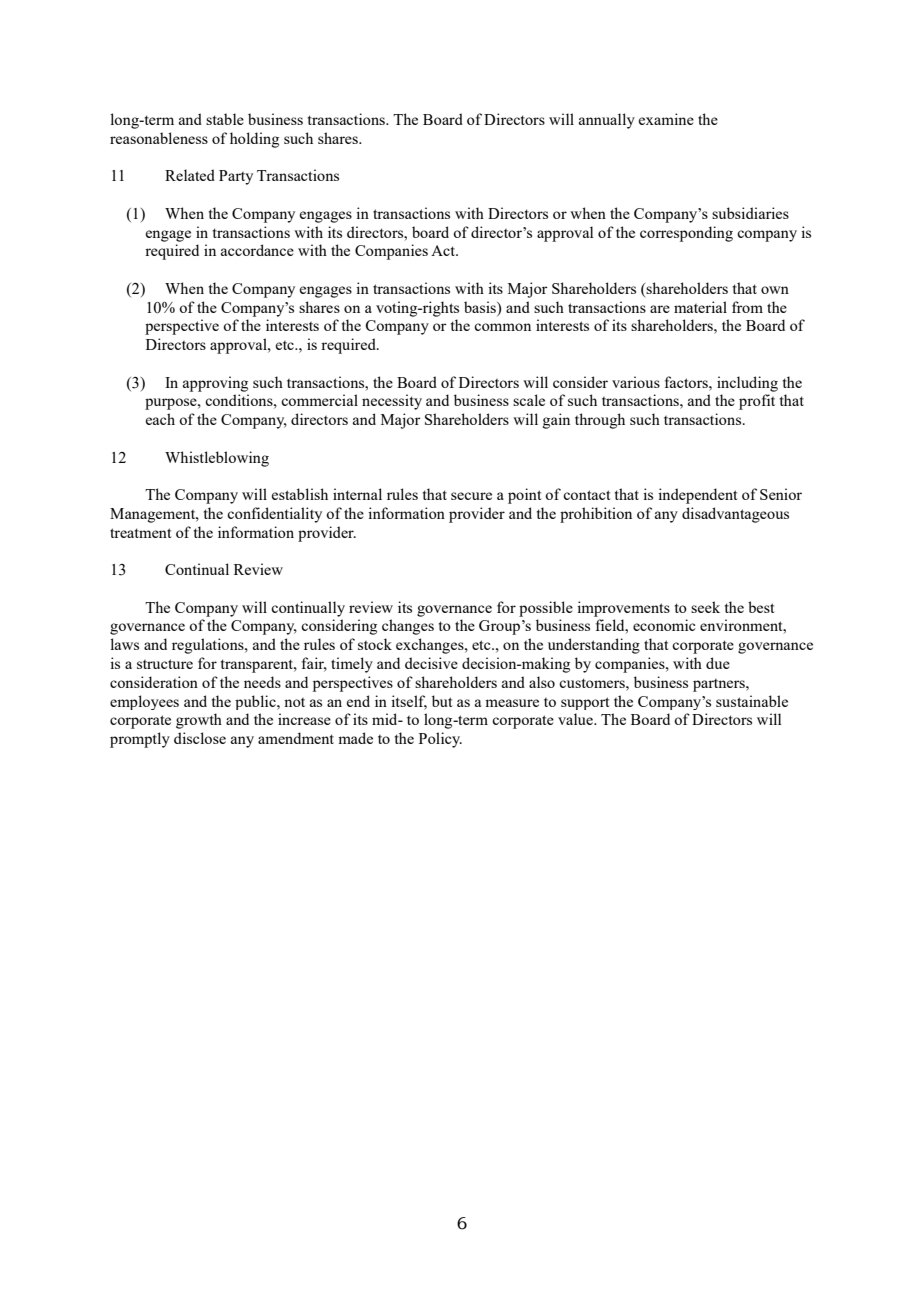  Describe the element at coordinates (752, 701) in the screenshot. I see `sustainable` at that location.
